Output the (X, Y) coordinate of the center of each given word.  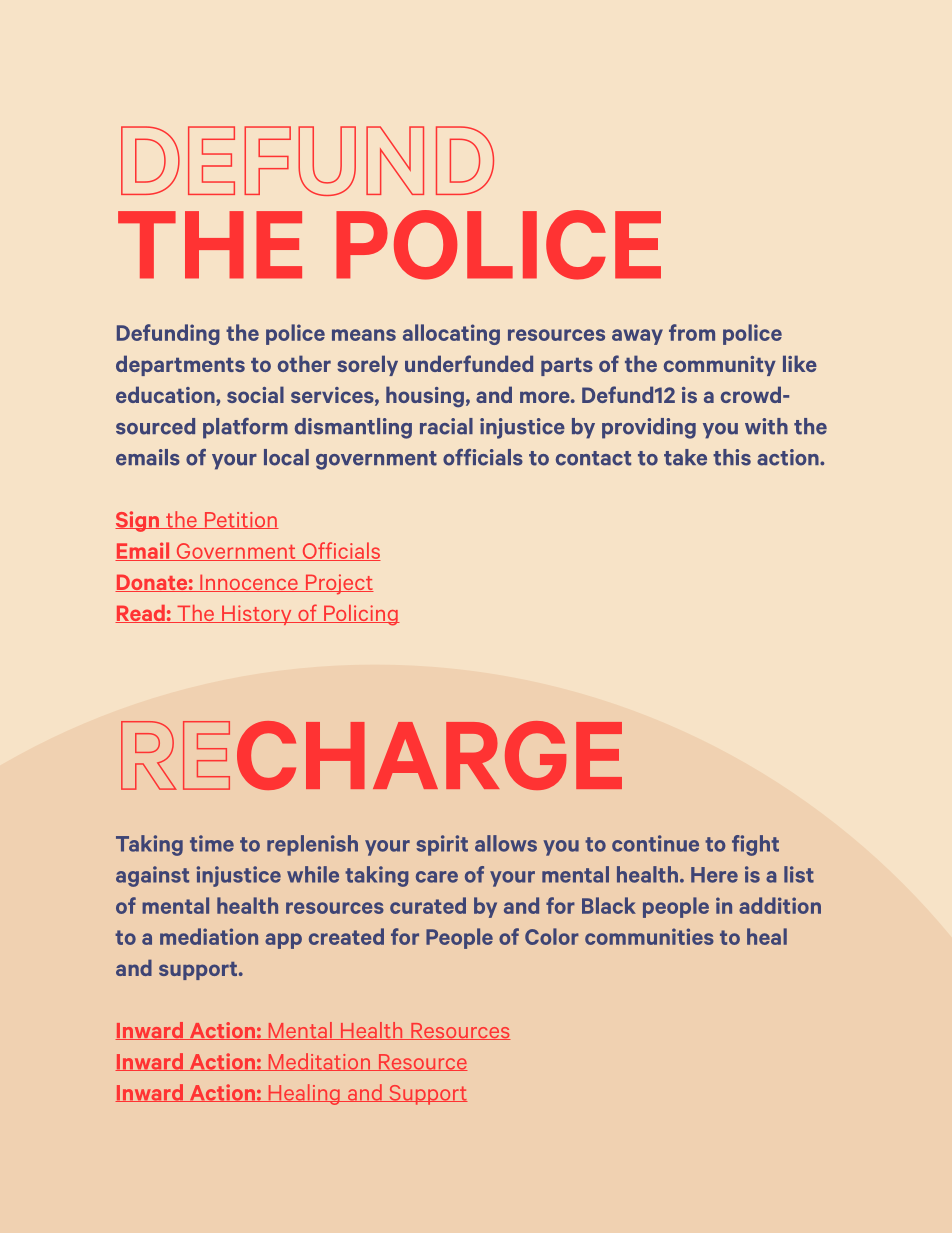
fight (755, 845)
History (257, 615)
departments (180, 365)
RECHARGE (371, 755)
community (720, 366)
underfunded (469, 363)
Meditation (319, 1062)
